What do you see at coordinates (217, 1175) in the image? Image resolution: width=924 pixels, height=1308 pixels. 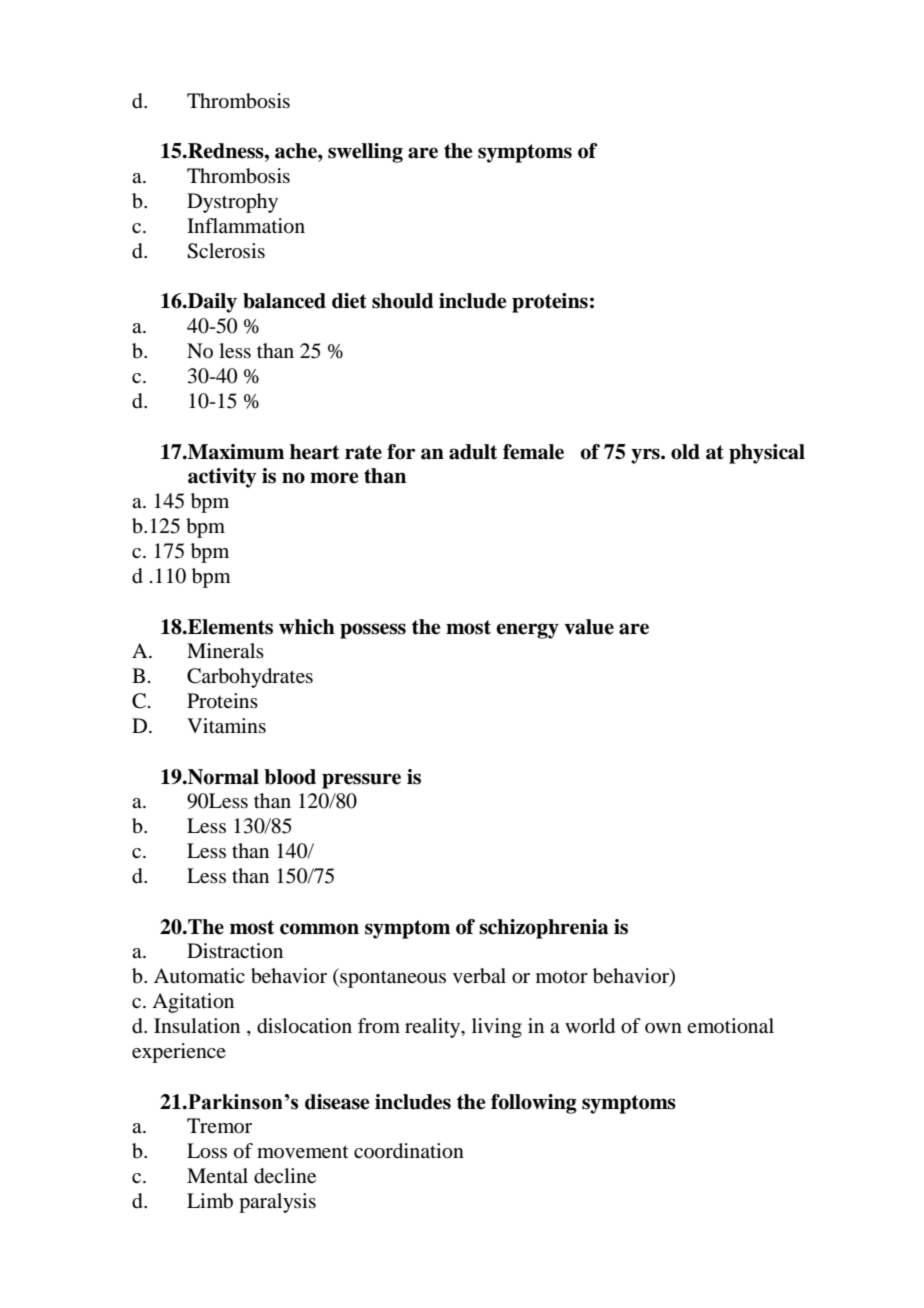 I see `Mental` at bounding box center [217, 1175].
